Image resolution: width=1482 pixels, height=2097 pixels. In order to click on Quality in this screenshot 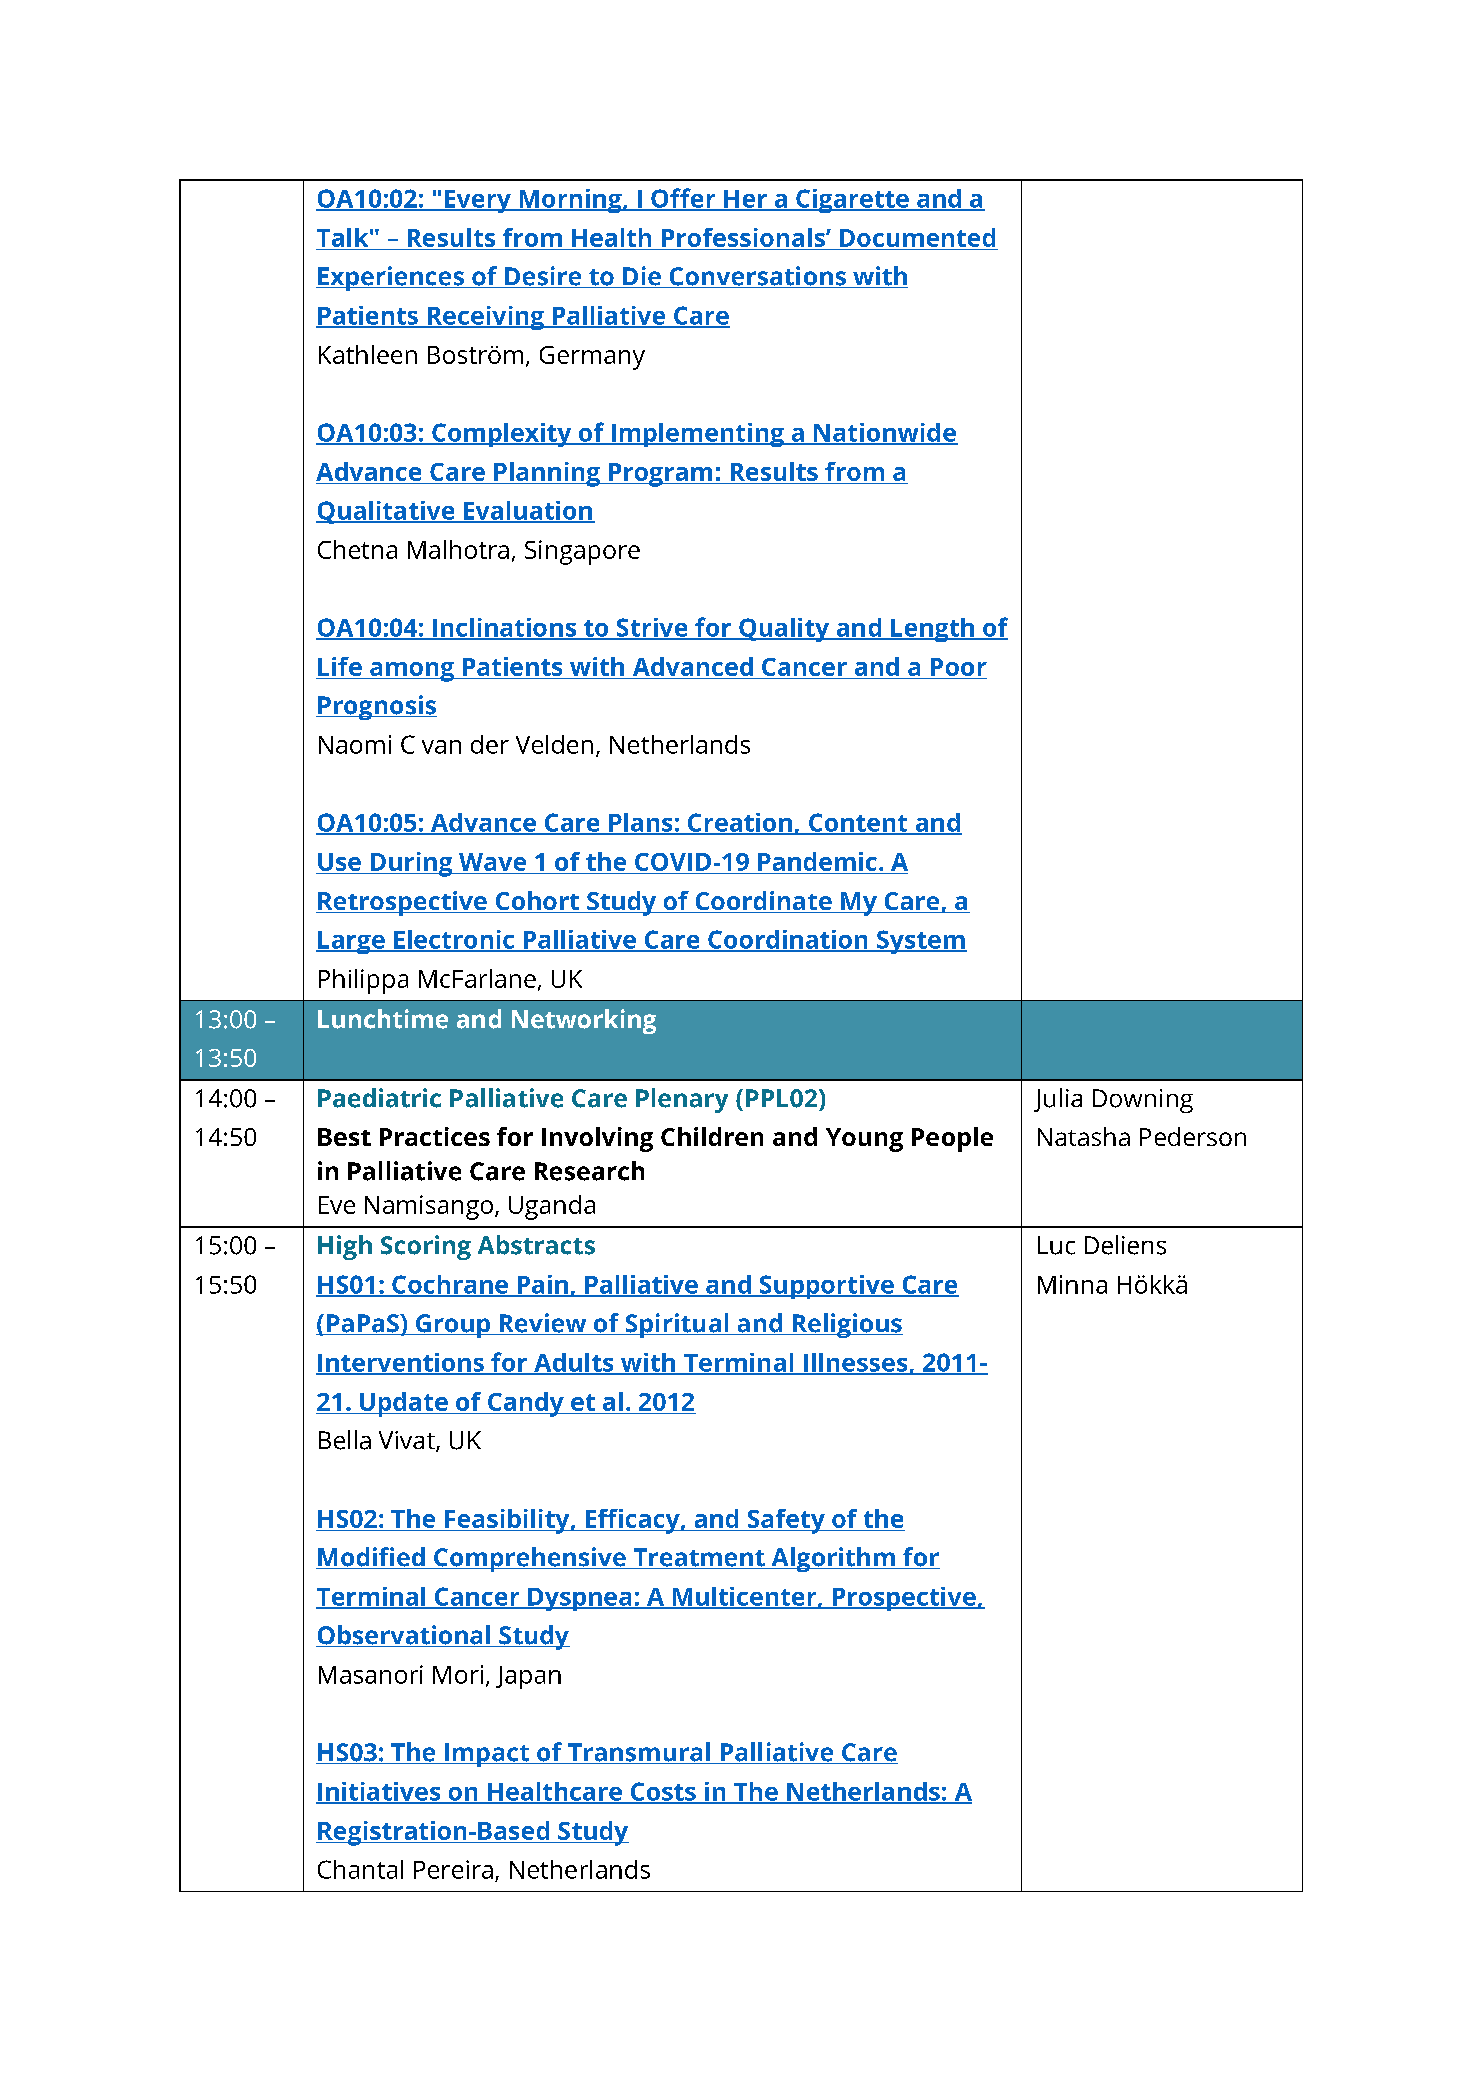, I will do `click(784, 630)`.
